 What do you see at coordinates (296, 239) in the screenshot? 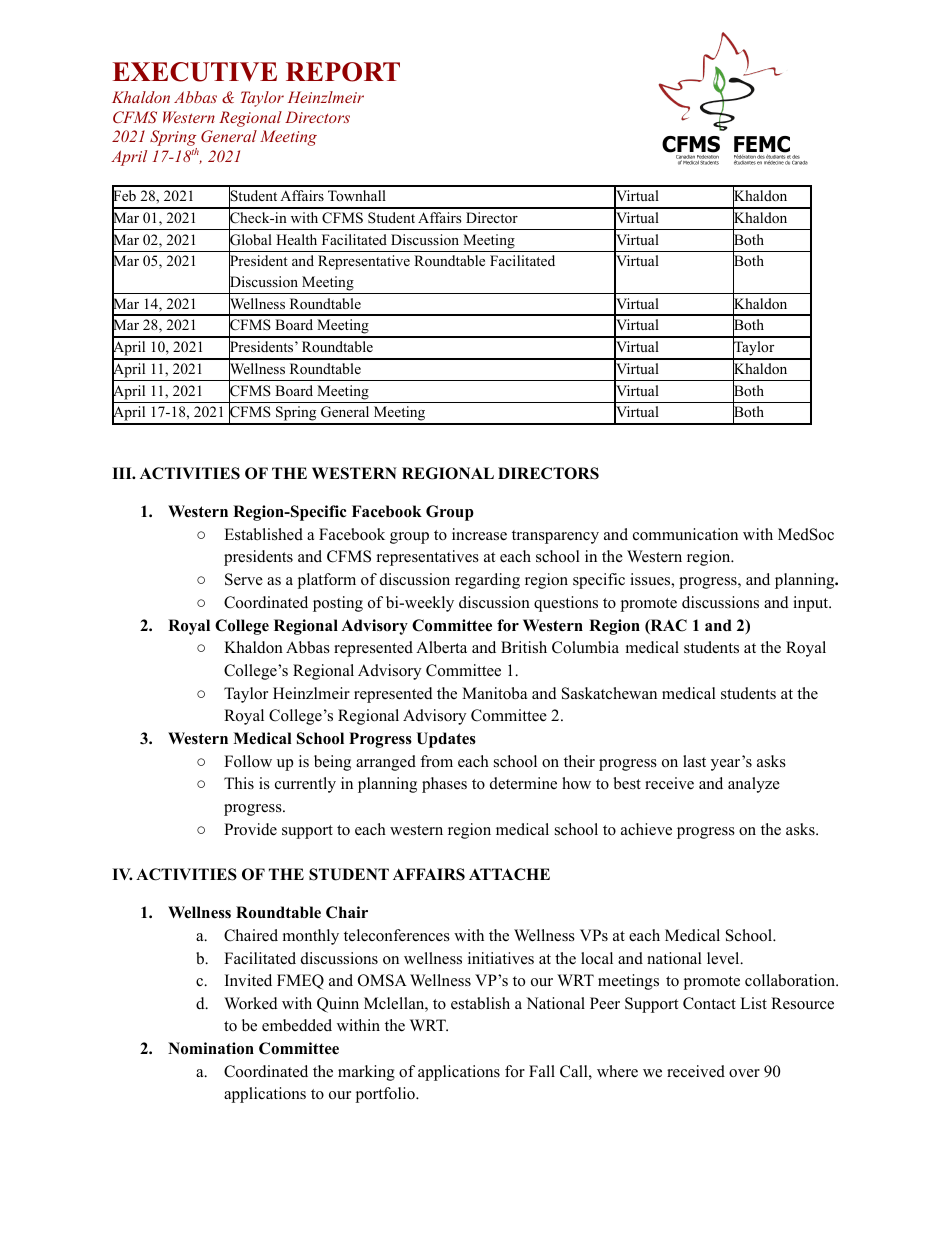
I see `Health` at bounding box center [296, 239].
